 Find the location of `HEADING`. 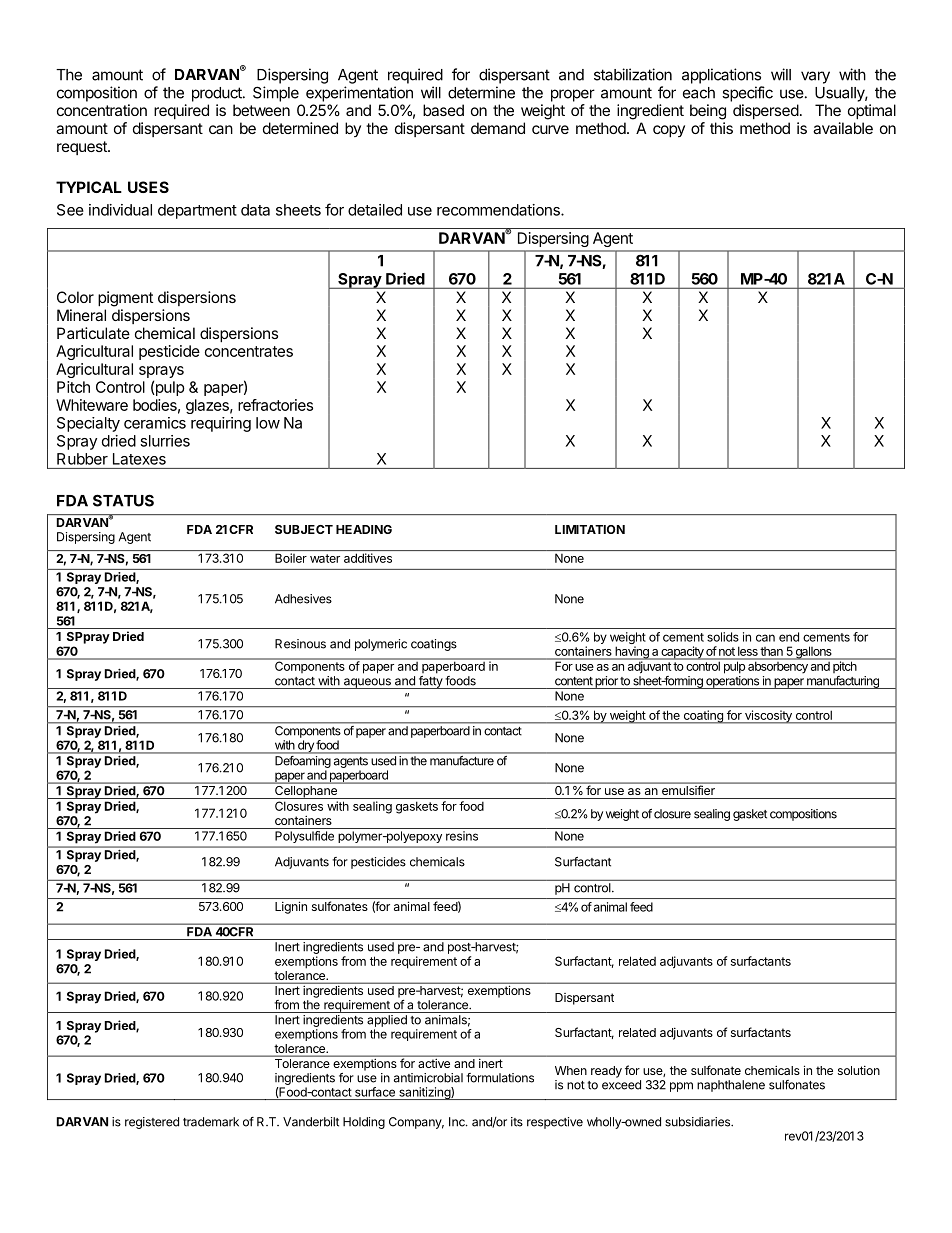

HEADING is located at coordinates (364, 529).
